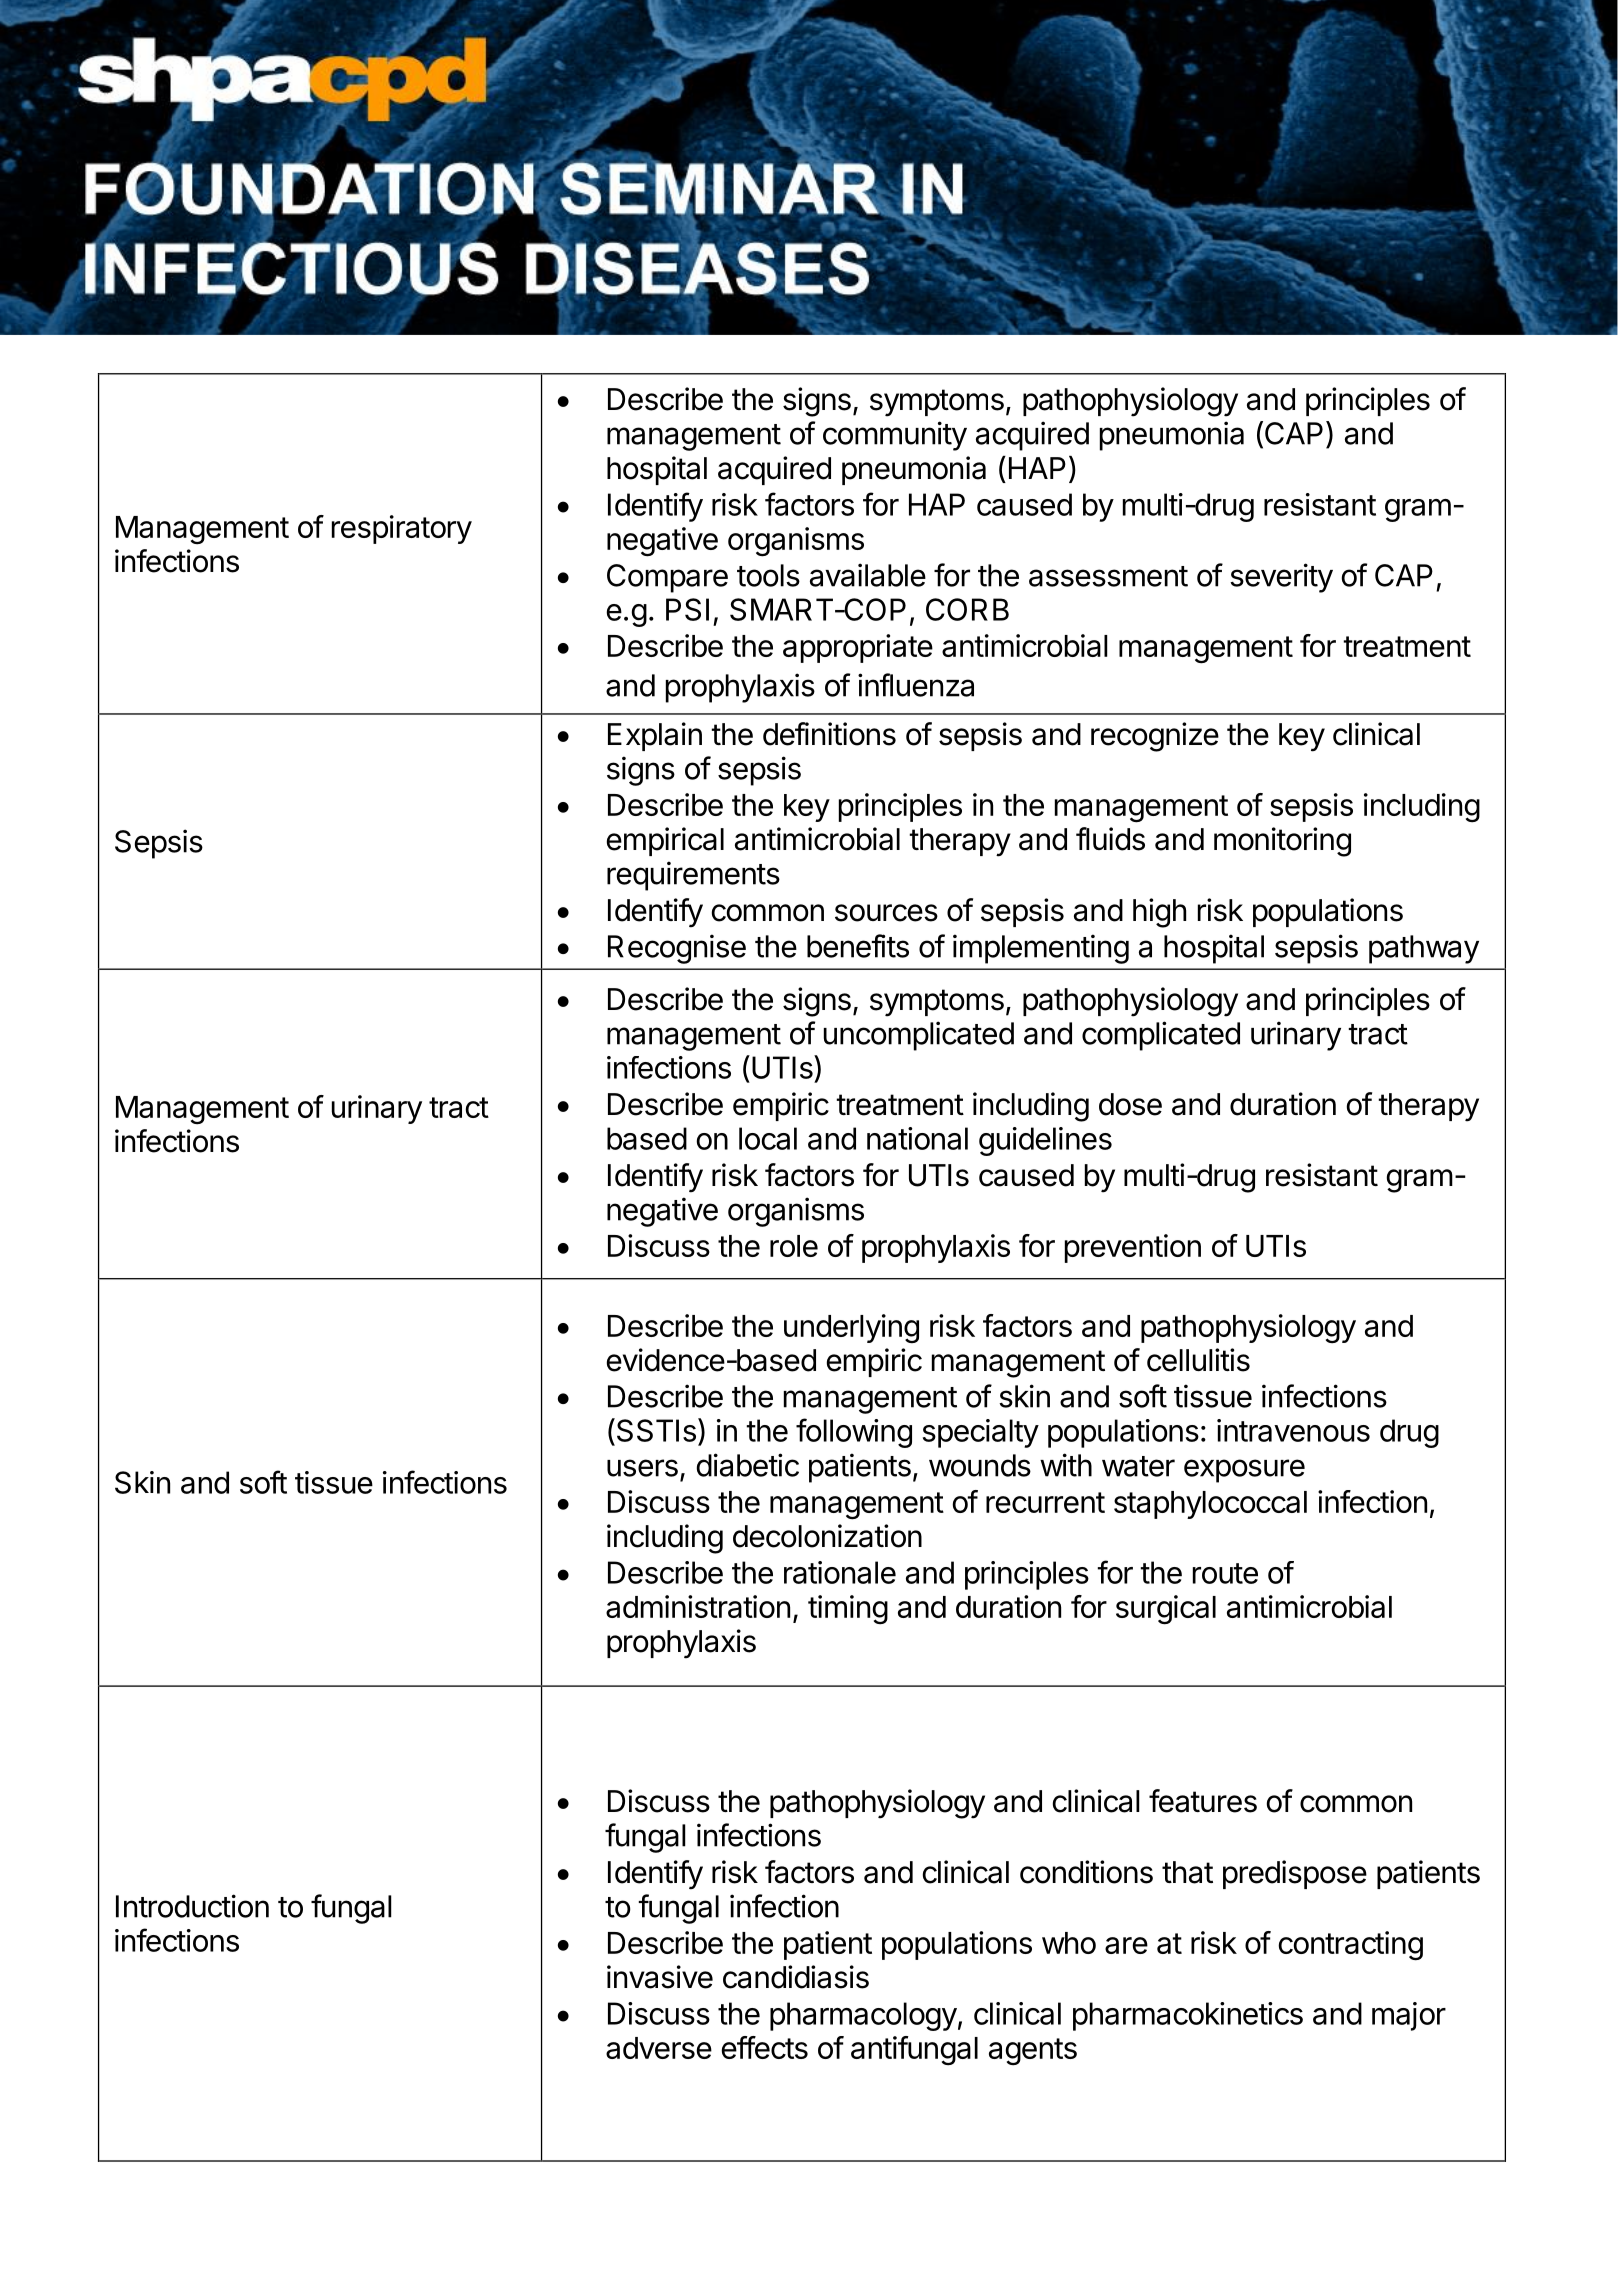 This page has width=1619, height=2290. Describe the element at coordinates (402, 529) in the page. I see `respiratory` at that location.
